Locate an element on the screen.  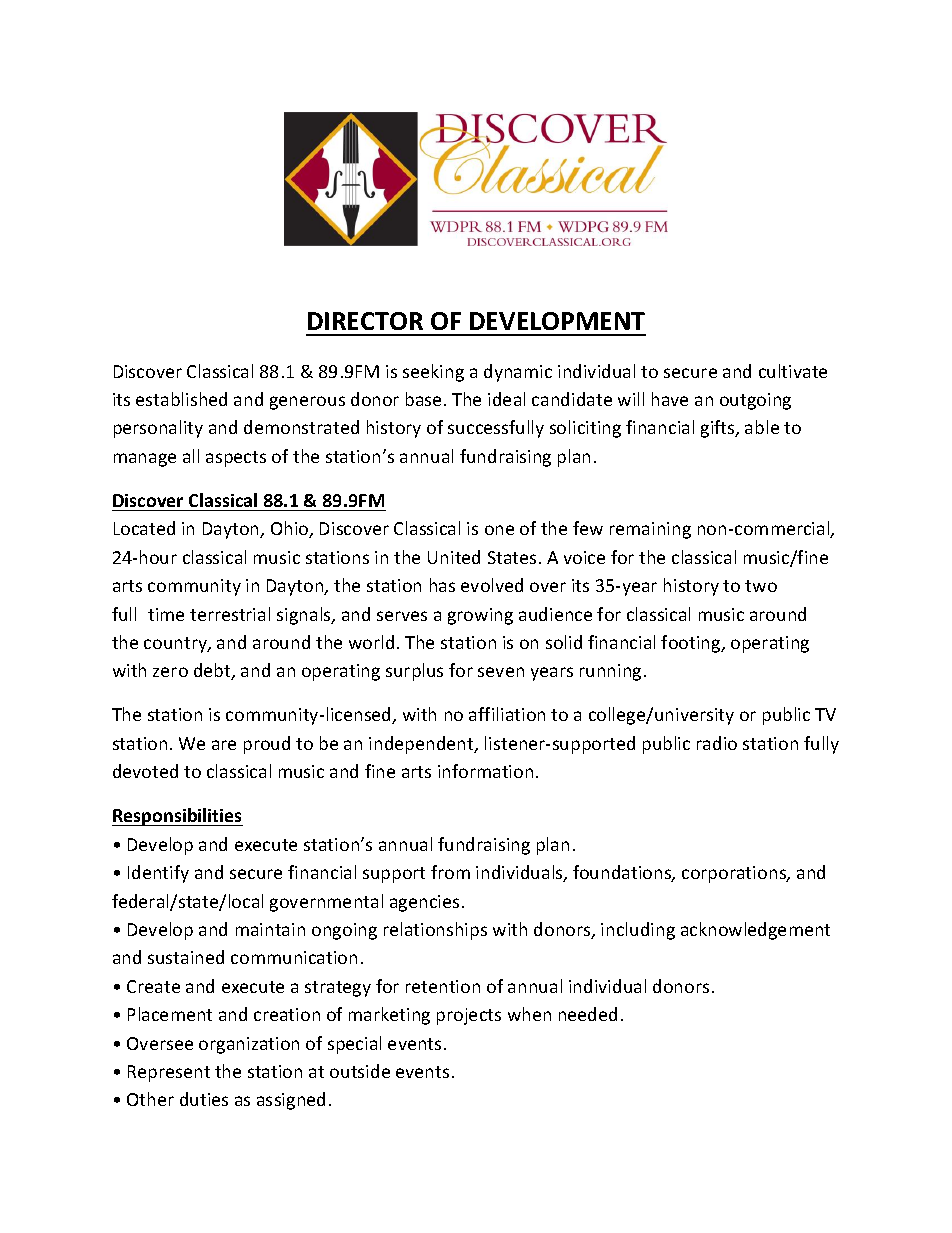
cultivate is located at coordinates (793, 371).
